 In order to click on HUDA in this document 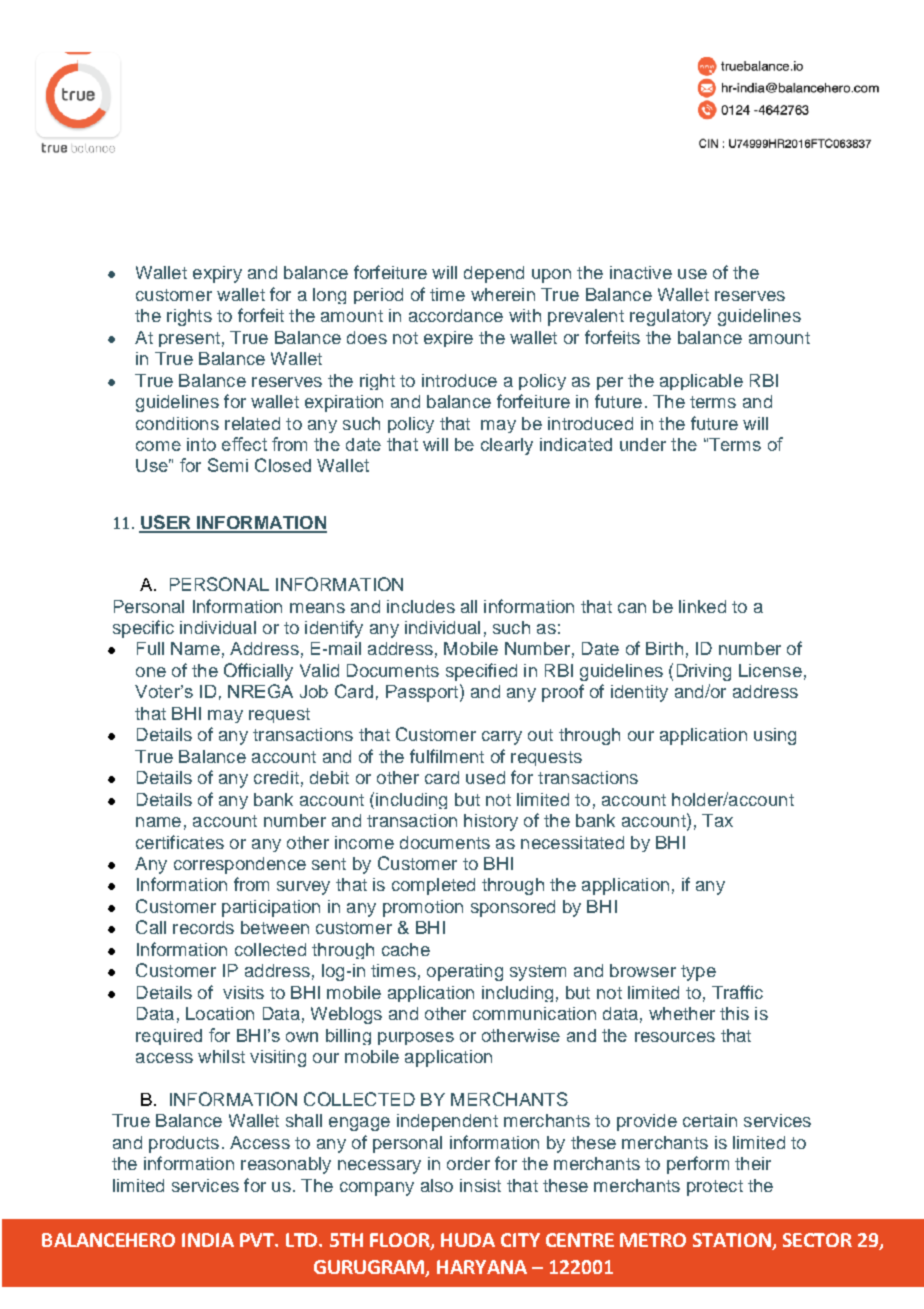, I will do `click(468, 1240)`.
